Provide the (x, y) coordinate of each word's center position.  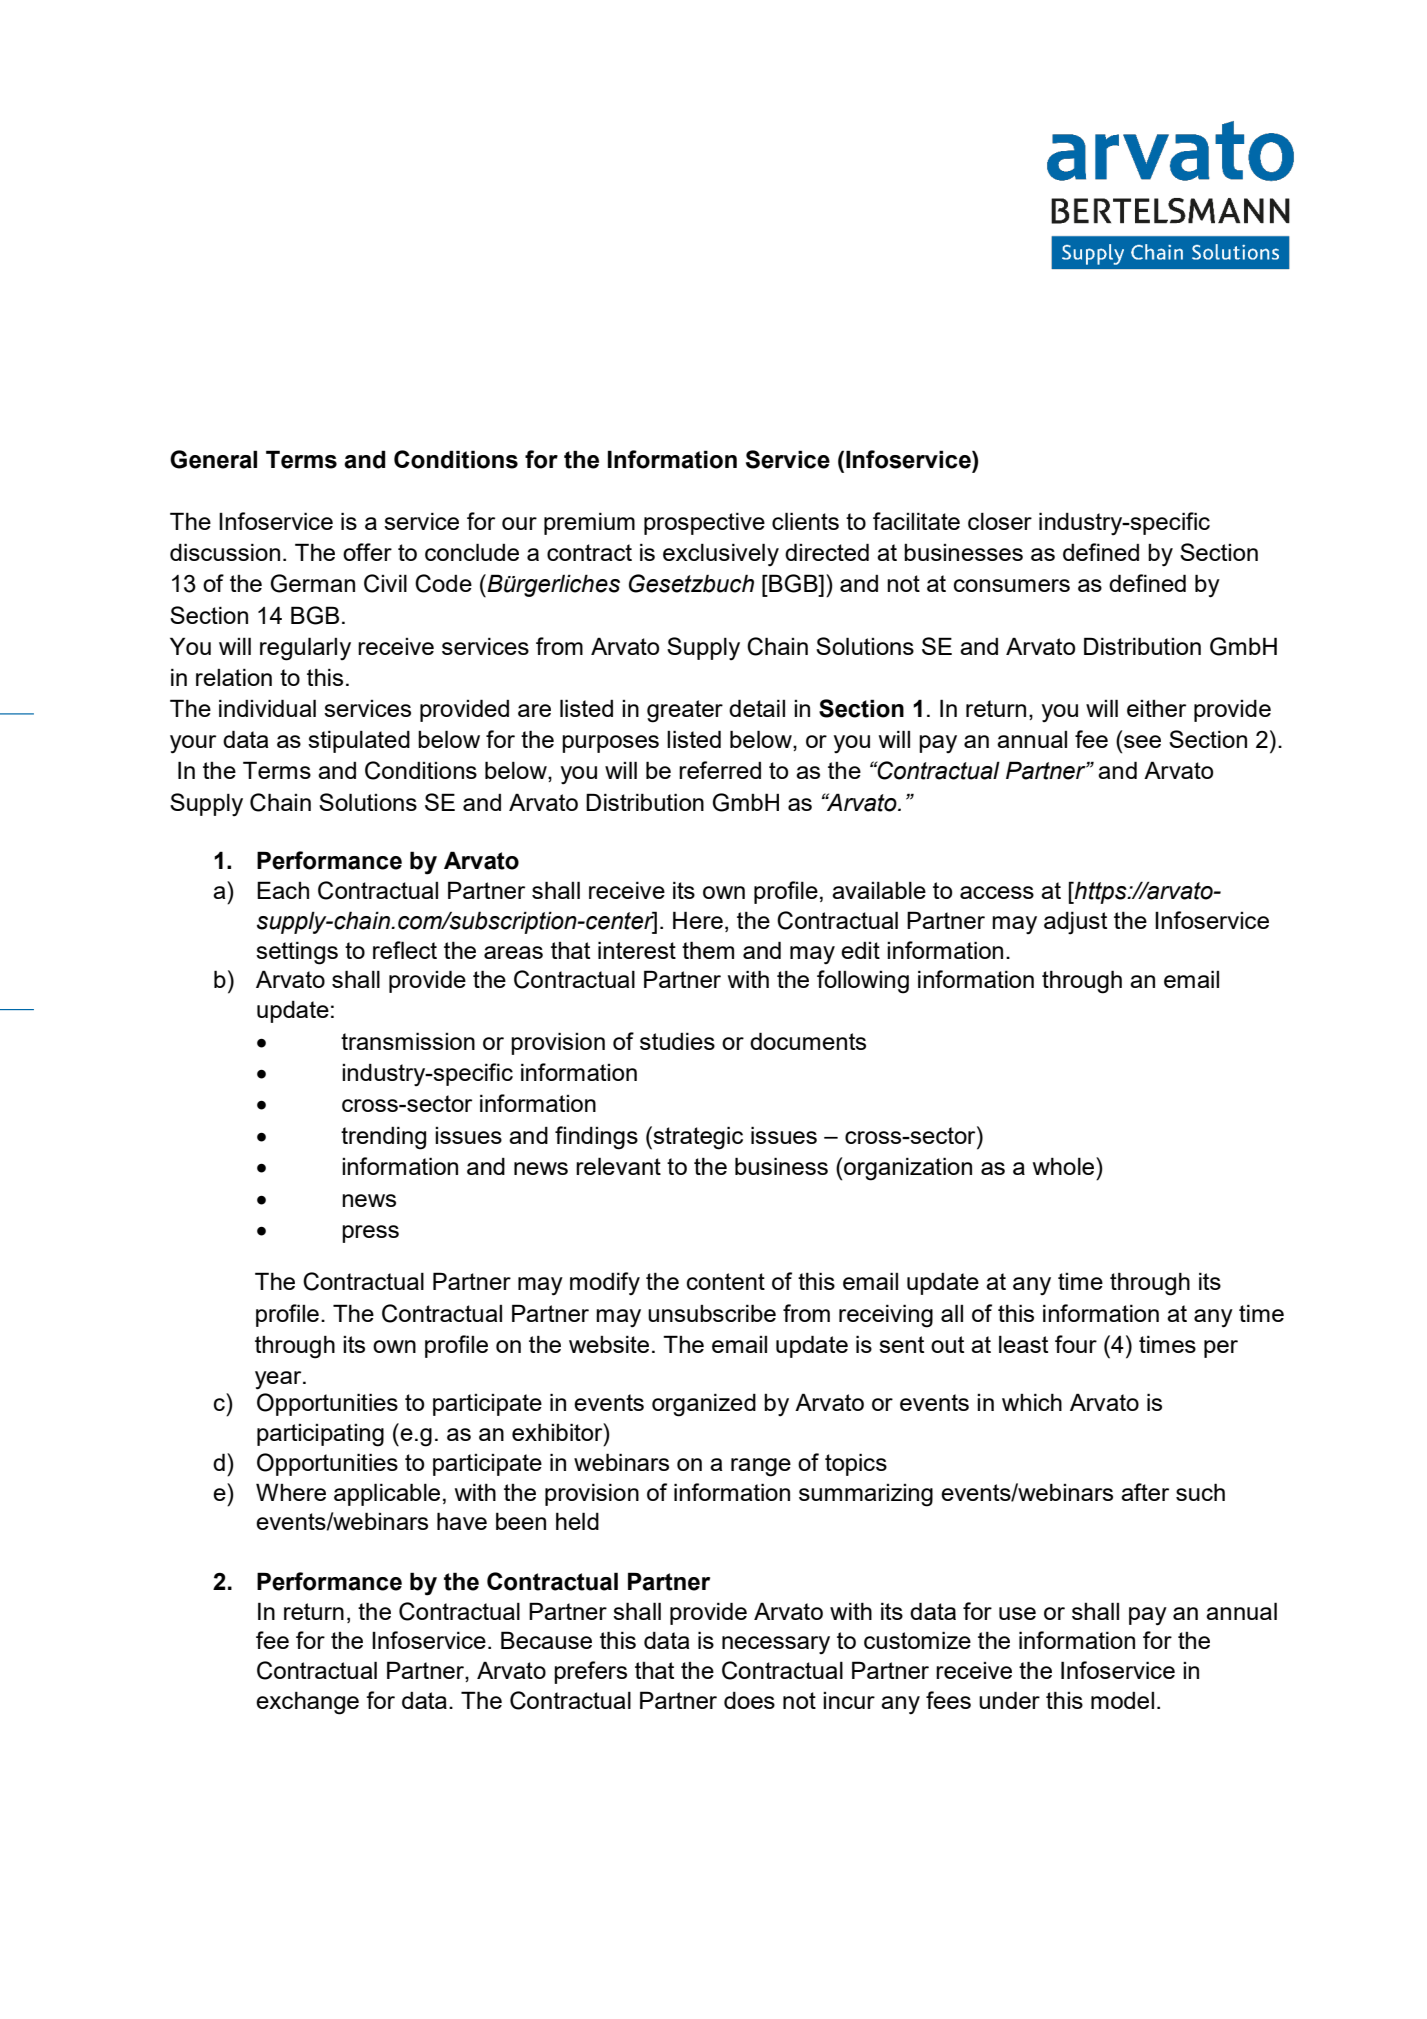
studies (677, 1041)
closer (1000, 521)
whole (1065, 1166)
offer (367, 552)
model (1122, 1700)
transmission (408, 1041)
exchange (307, 1703)
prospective (704, 523)
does (749, 1700)
